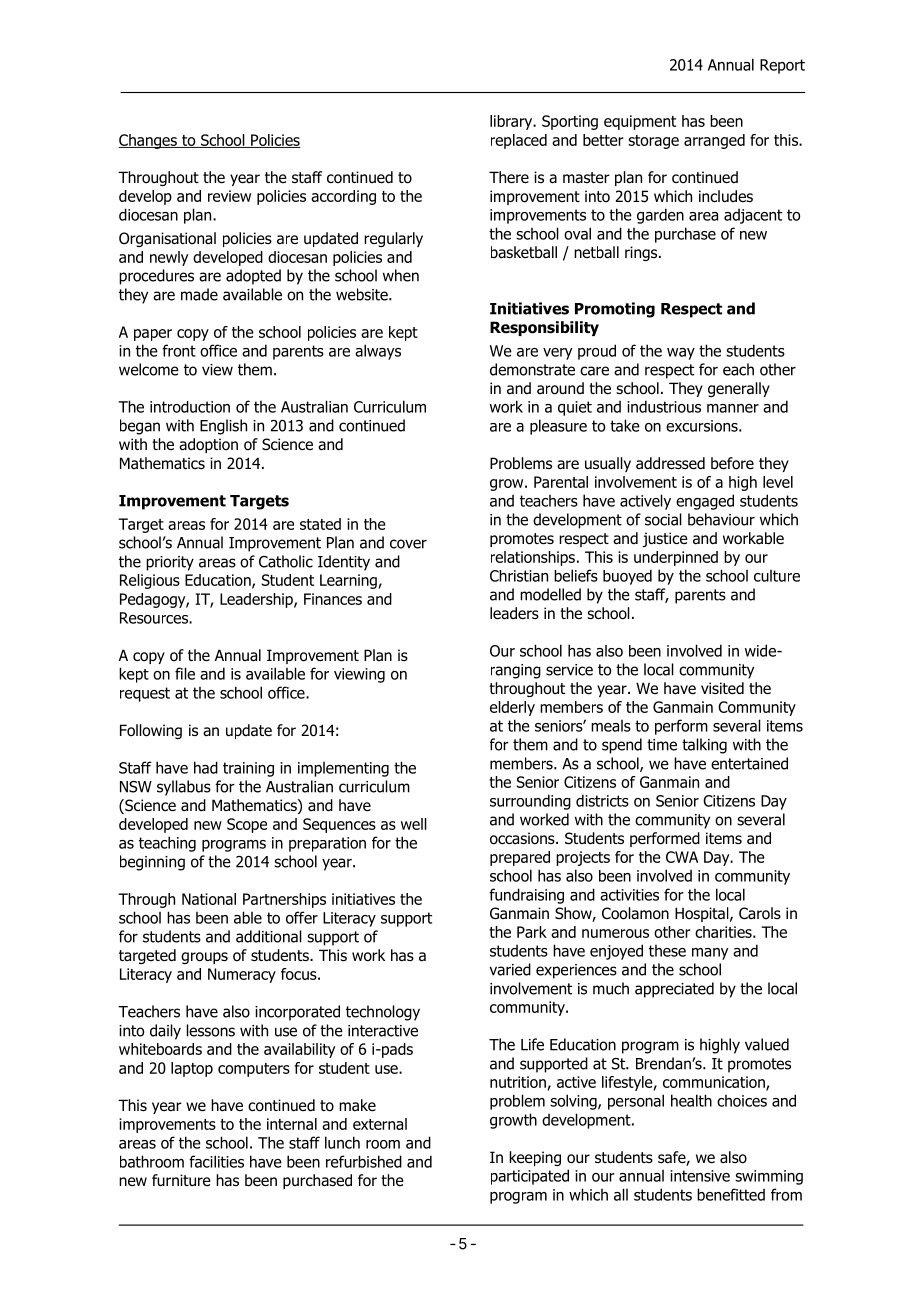 Image resolution: width=924 pixels, height=1308 pixels. What do you see at coordinates (519, 141) in the document?
I see `replaced` at bounding box center [519, 141].
